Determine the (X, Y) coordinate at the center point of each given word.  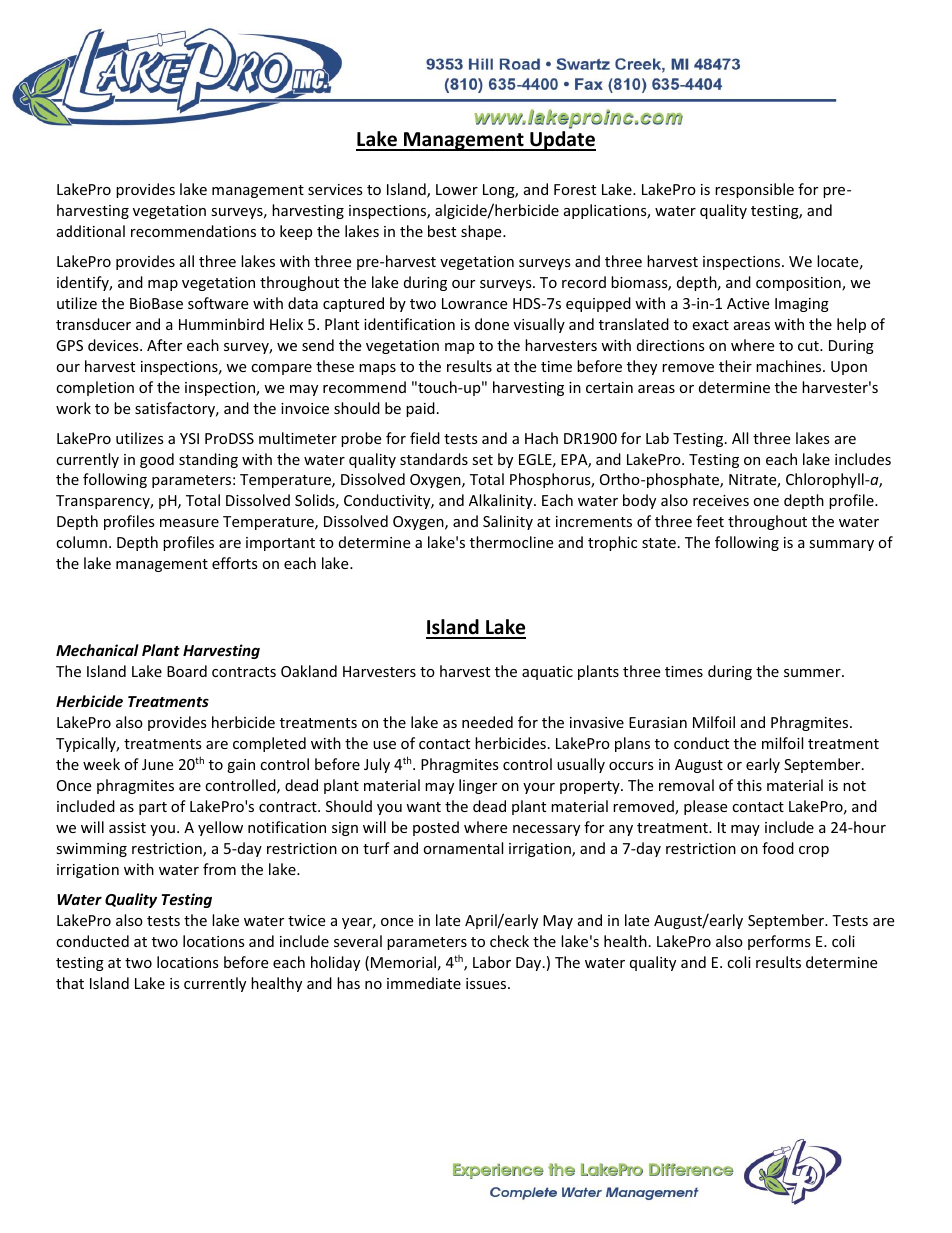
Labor (492, 962)
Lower (457, 189)
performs (779, 942)
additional (91, 231)
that (70, 983)
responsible (754, 190)
